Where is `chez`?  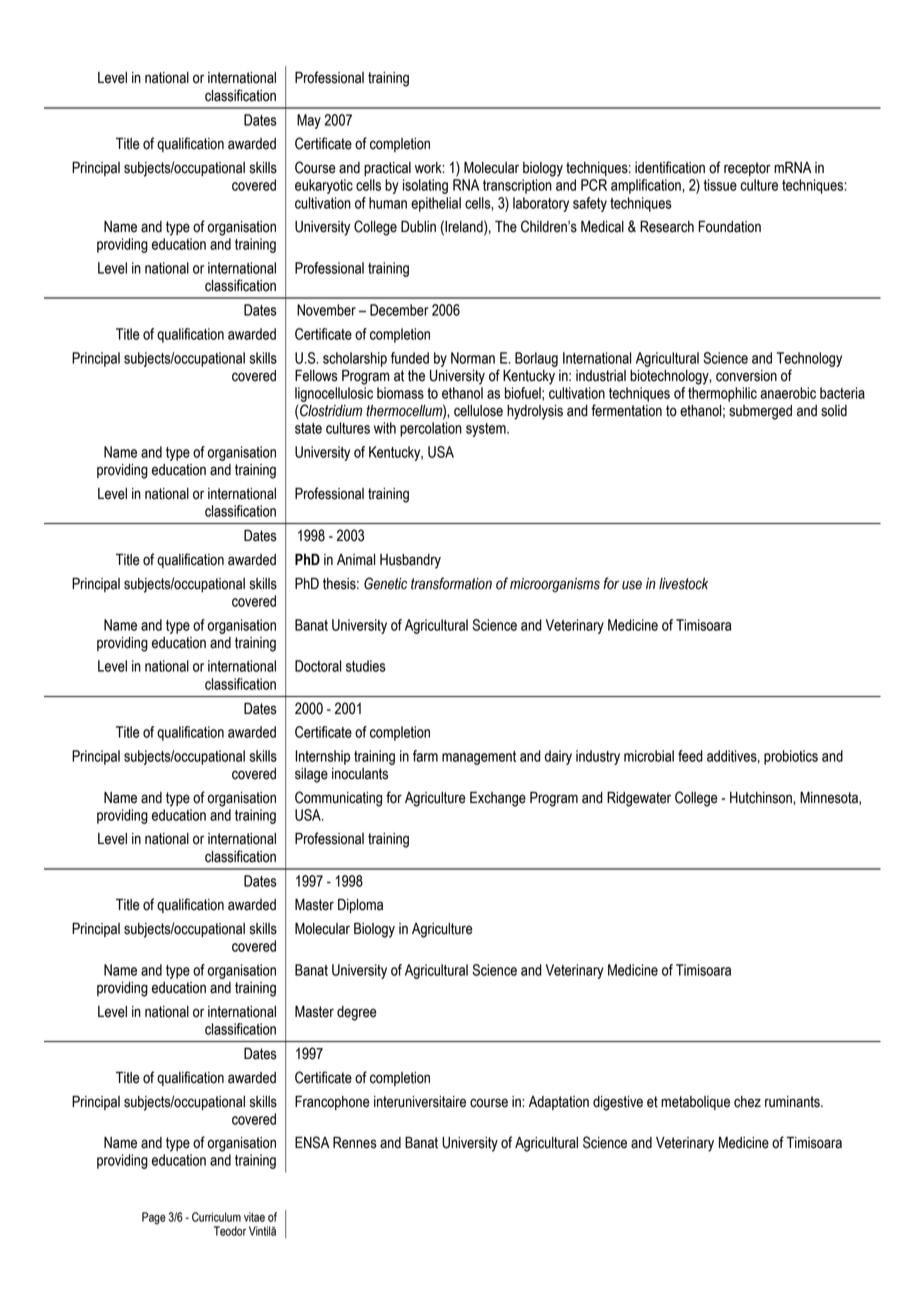
chez is located at coordinates (747, 1102).
